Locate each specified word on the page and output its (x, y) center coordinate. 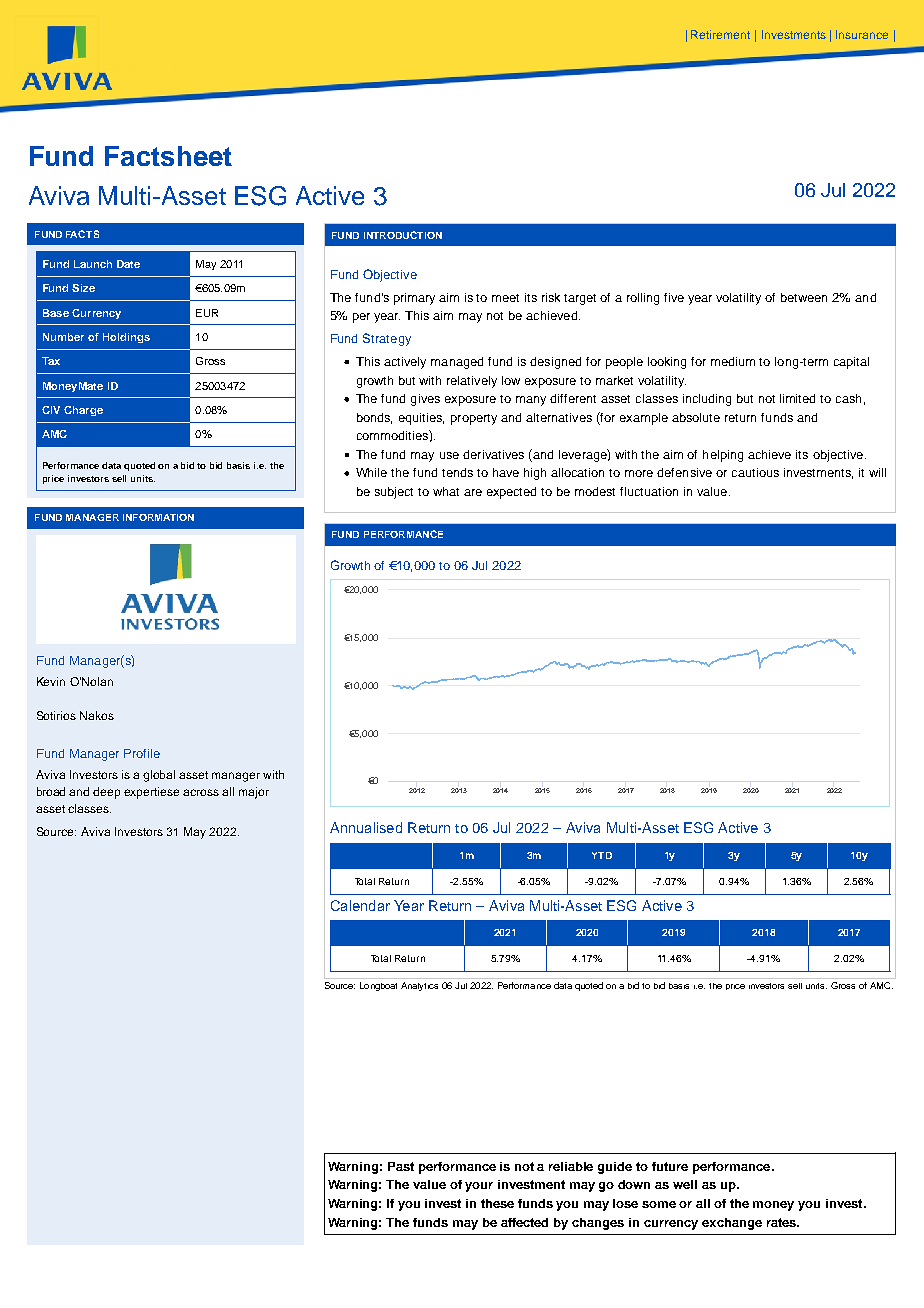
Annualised (366, 827)
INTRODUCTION (403, 235)
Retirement (720, 34)
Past (401, 1166)
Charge (83, 411)
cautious (755, 472)
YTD (602, 855)
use (449, 455)
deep (106, 793)
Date (128, 264)
